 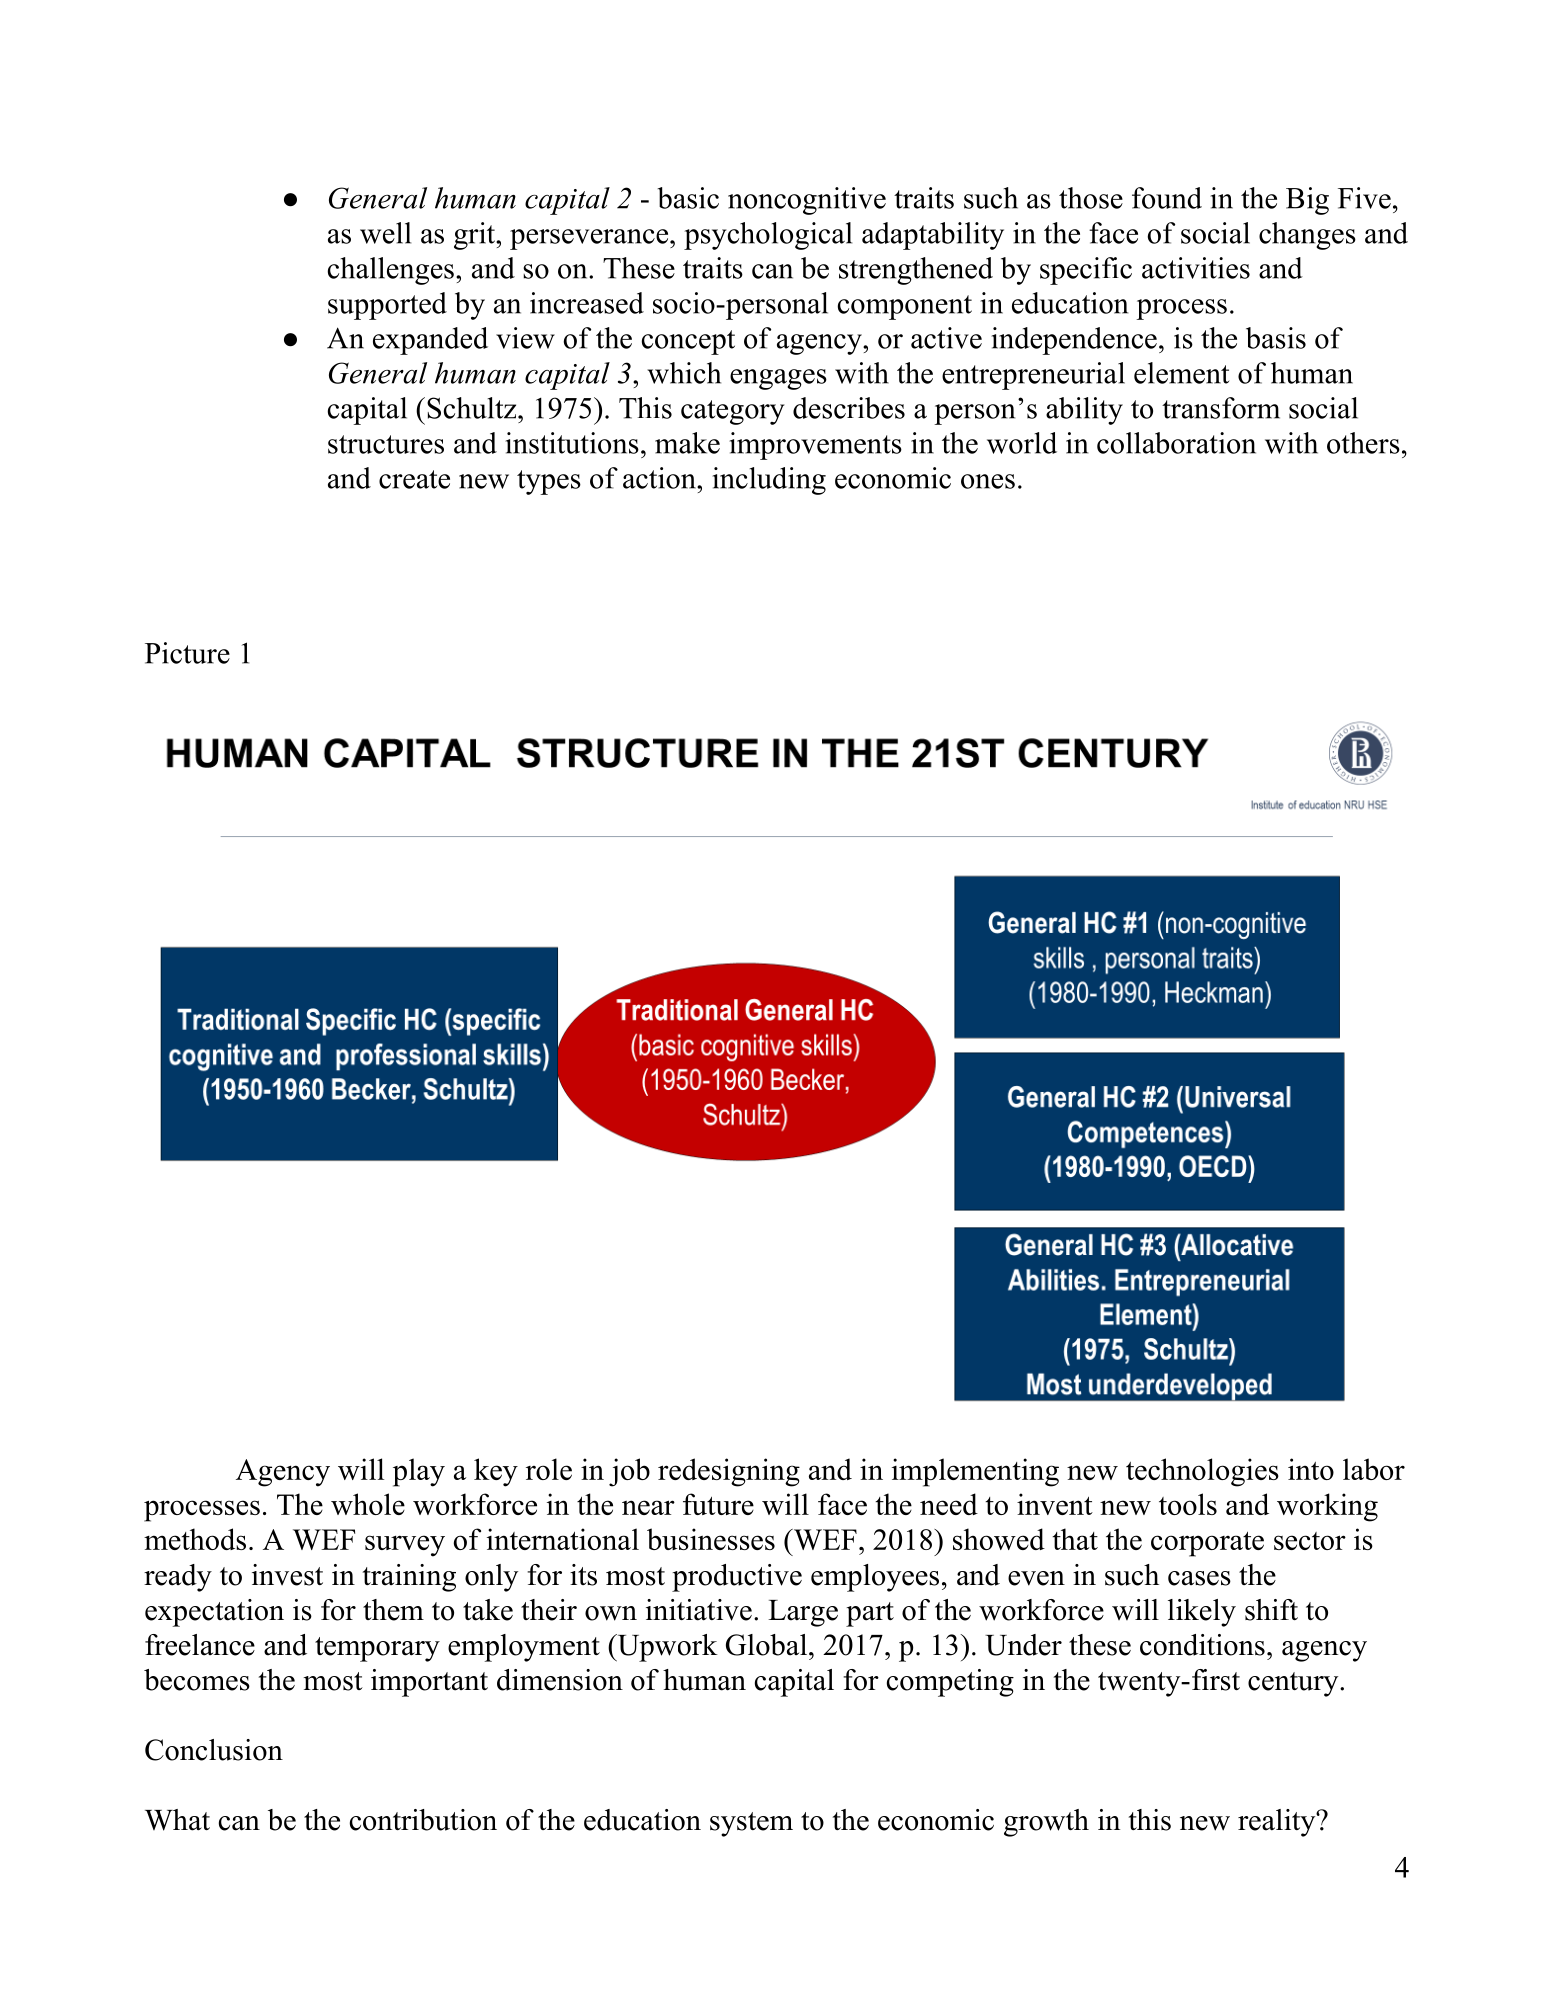 I want to click on future, so click(x=718, y=1504).
